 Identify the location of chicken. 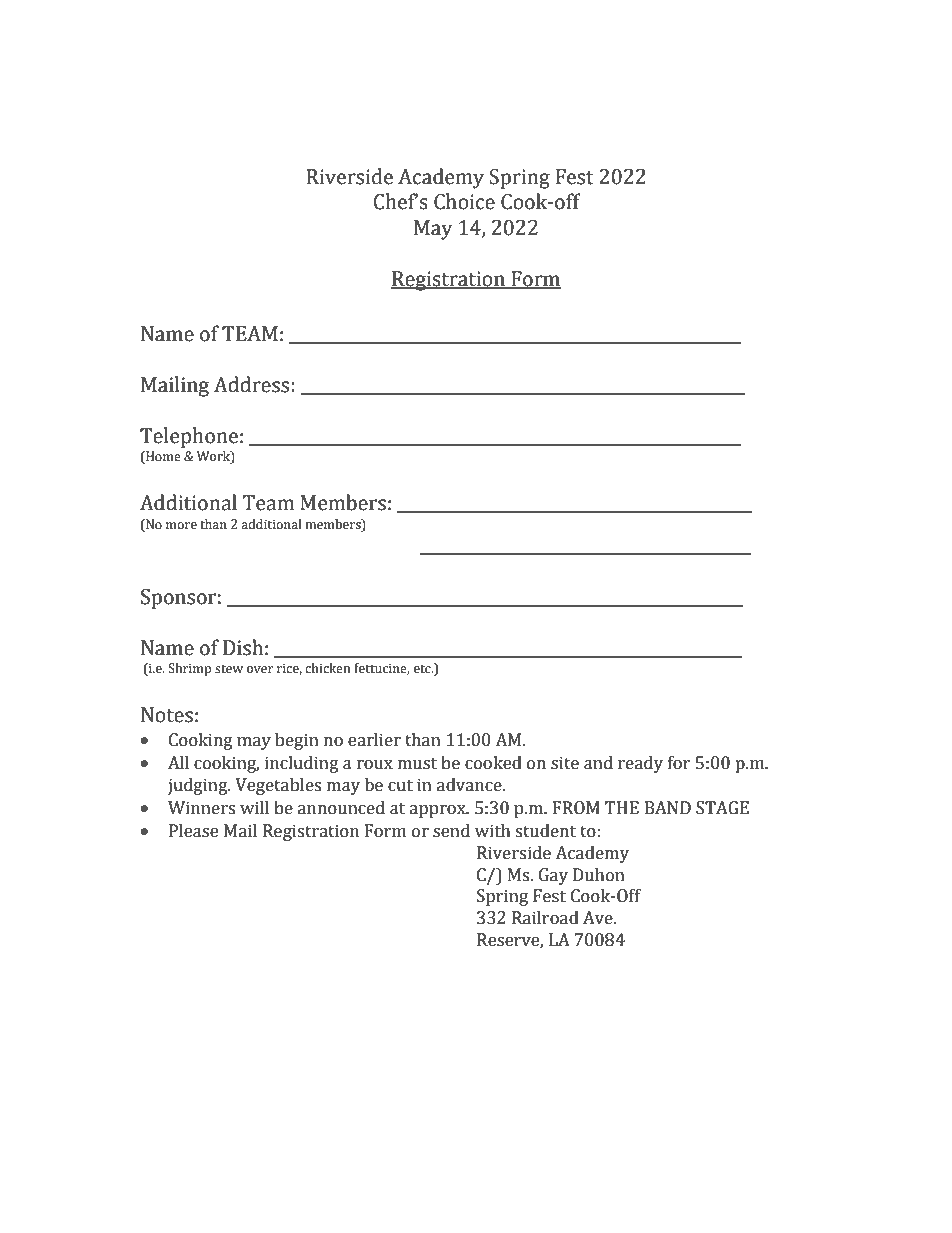
(327, 668).
